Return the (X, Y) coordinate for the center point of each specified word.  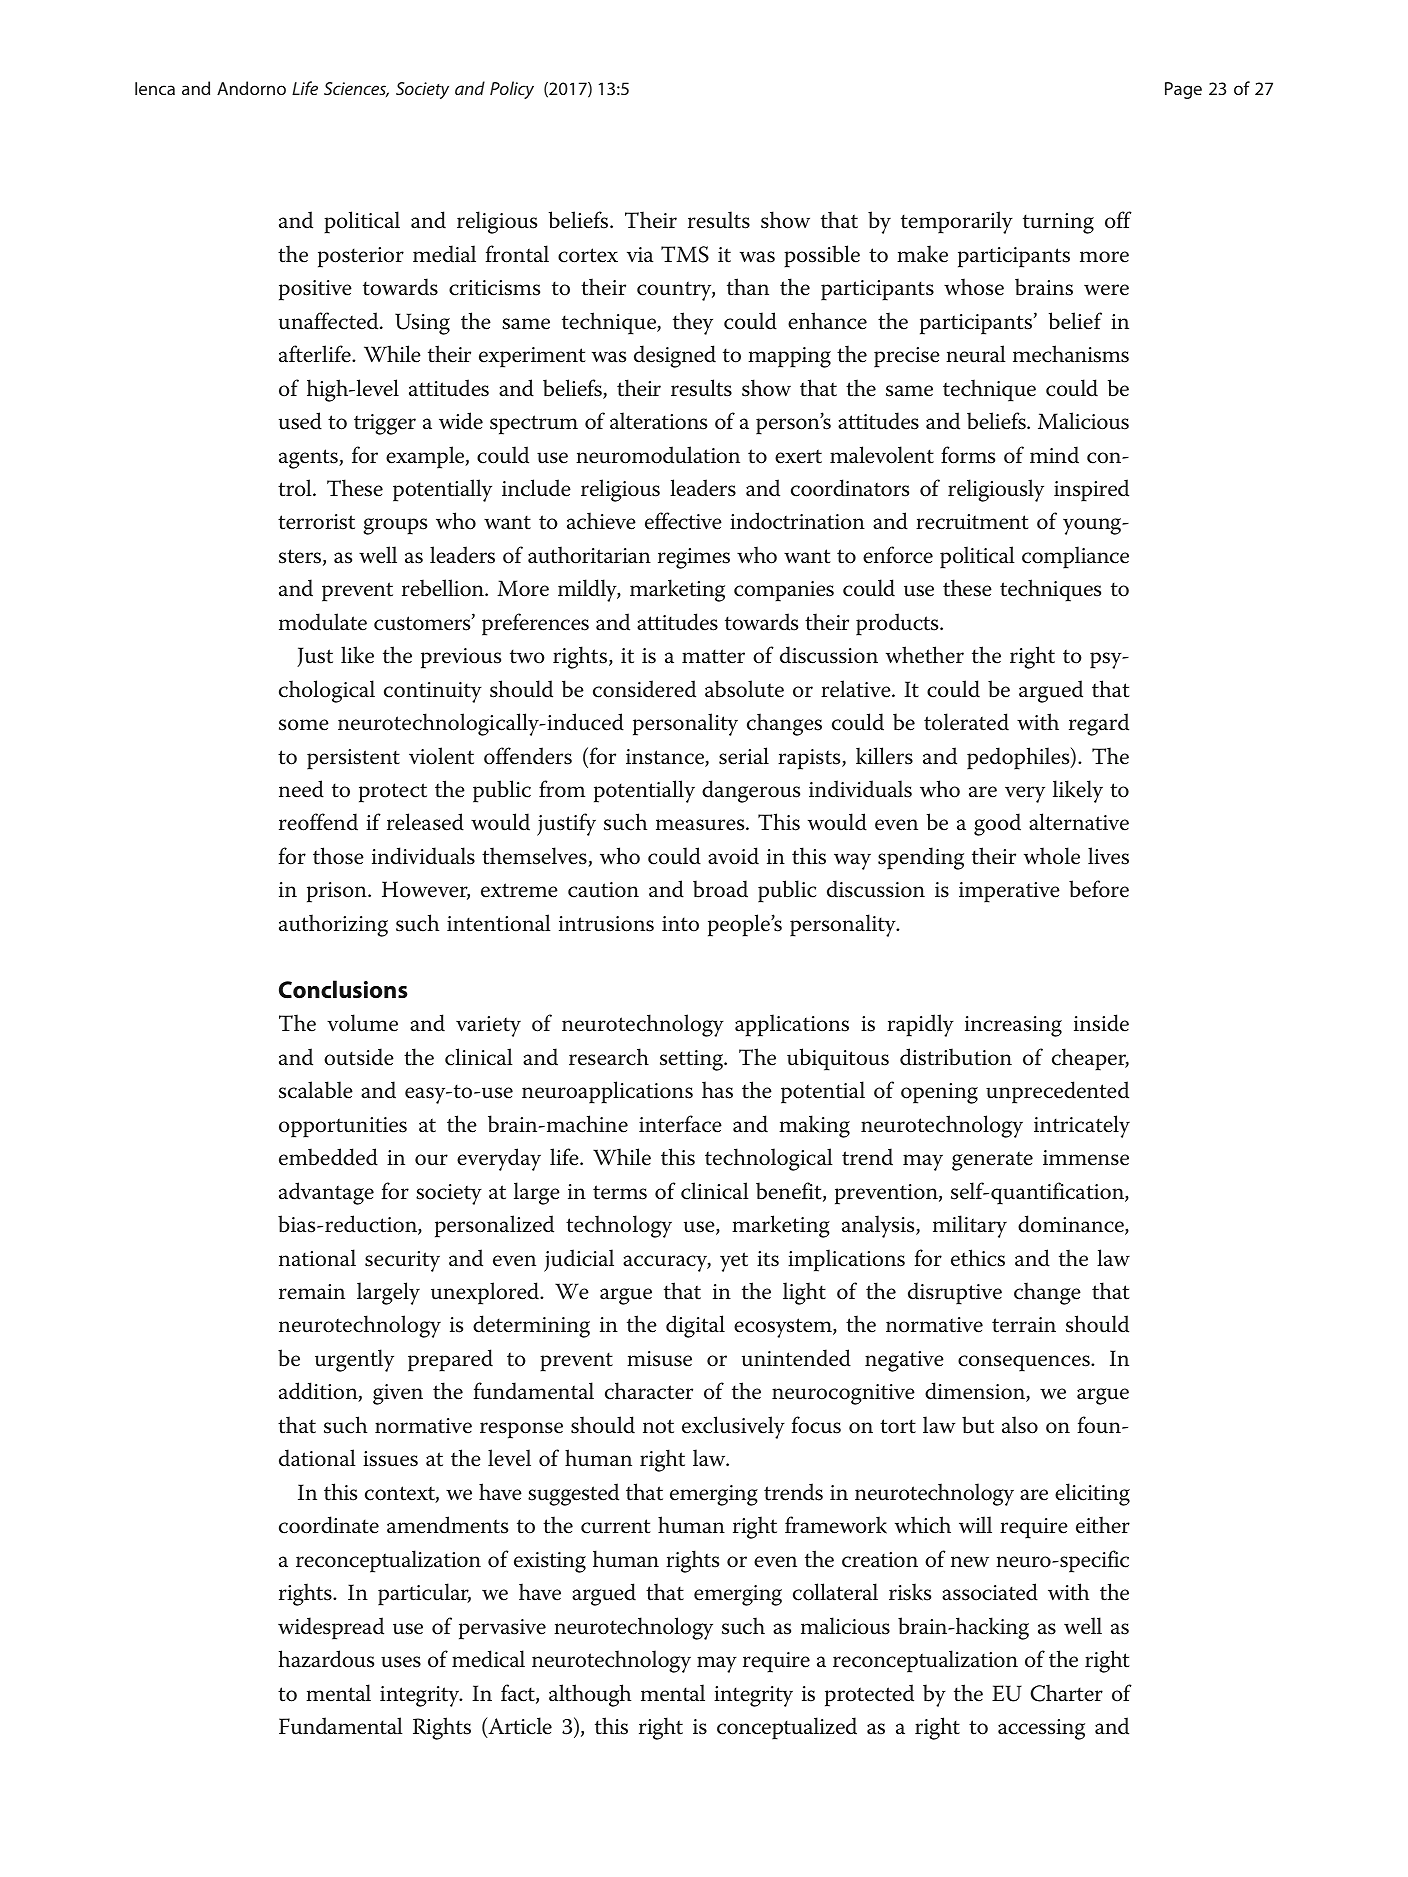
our (431, 1160)
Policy (512, 90)
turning (1058, 223)
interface (680, 1124)
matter (713, 656)
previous (461, 658)
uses (401, 1662)
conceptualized (787, 1728)
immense (1086, 1158)
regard (1099, 724)
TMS (685, 254)
